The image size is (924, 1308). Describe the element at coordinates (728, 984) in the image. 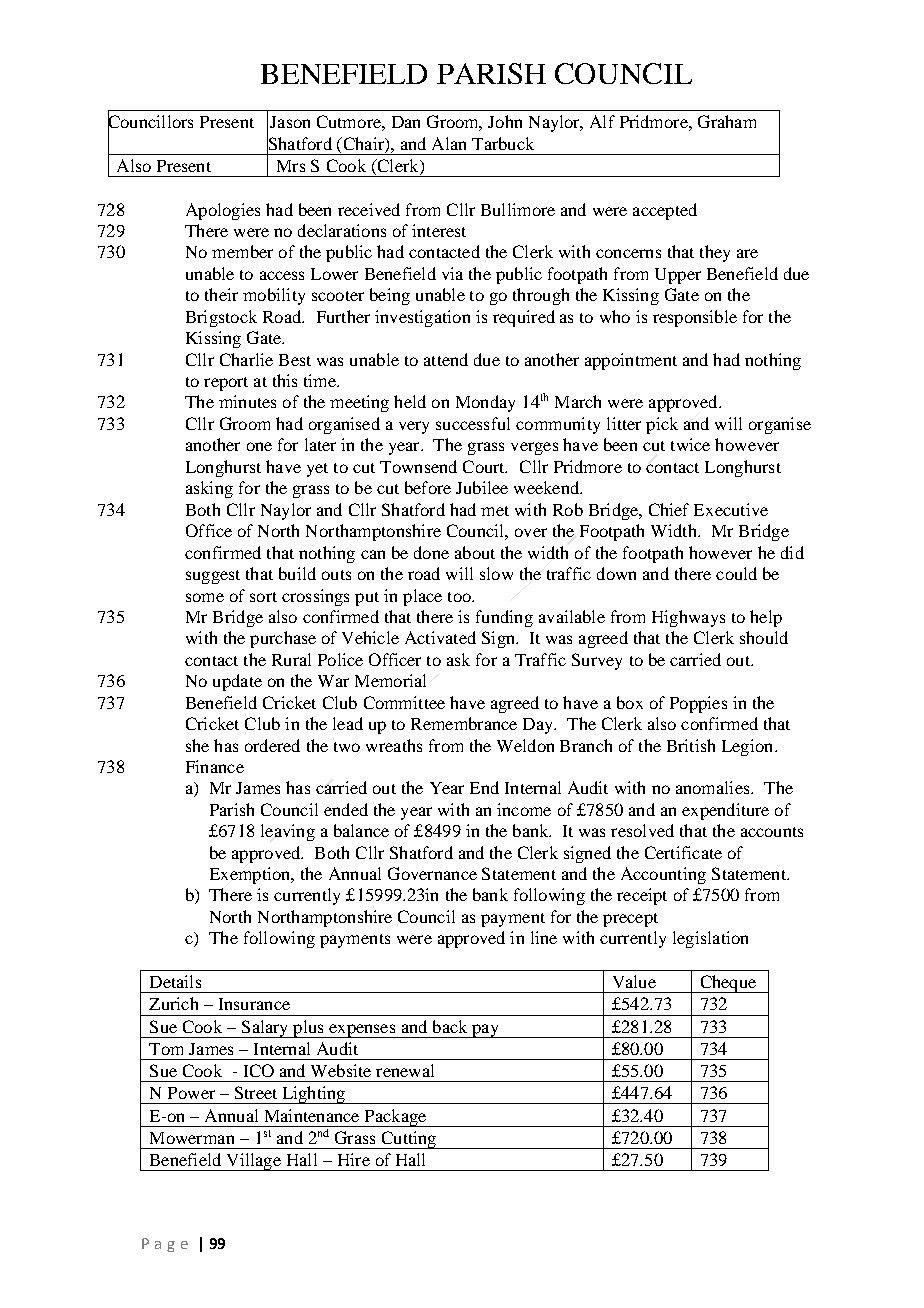

I see `Cheque` at that location.
